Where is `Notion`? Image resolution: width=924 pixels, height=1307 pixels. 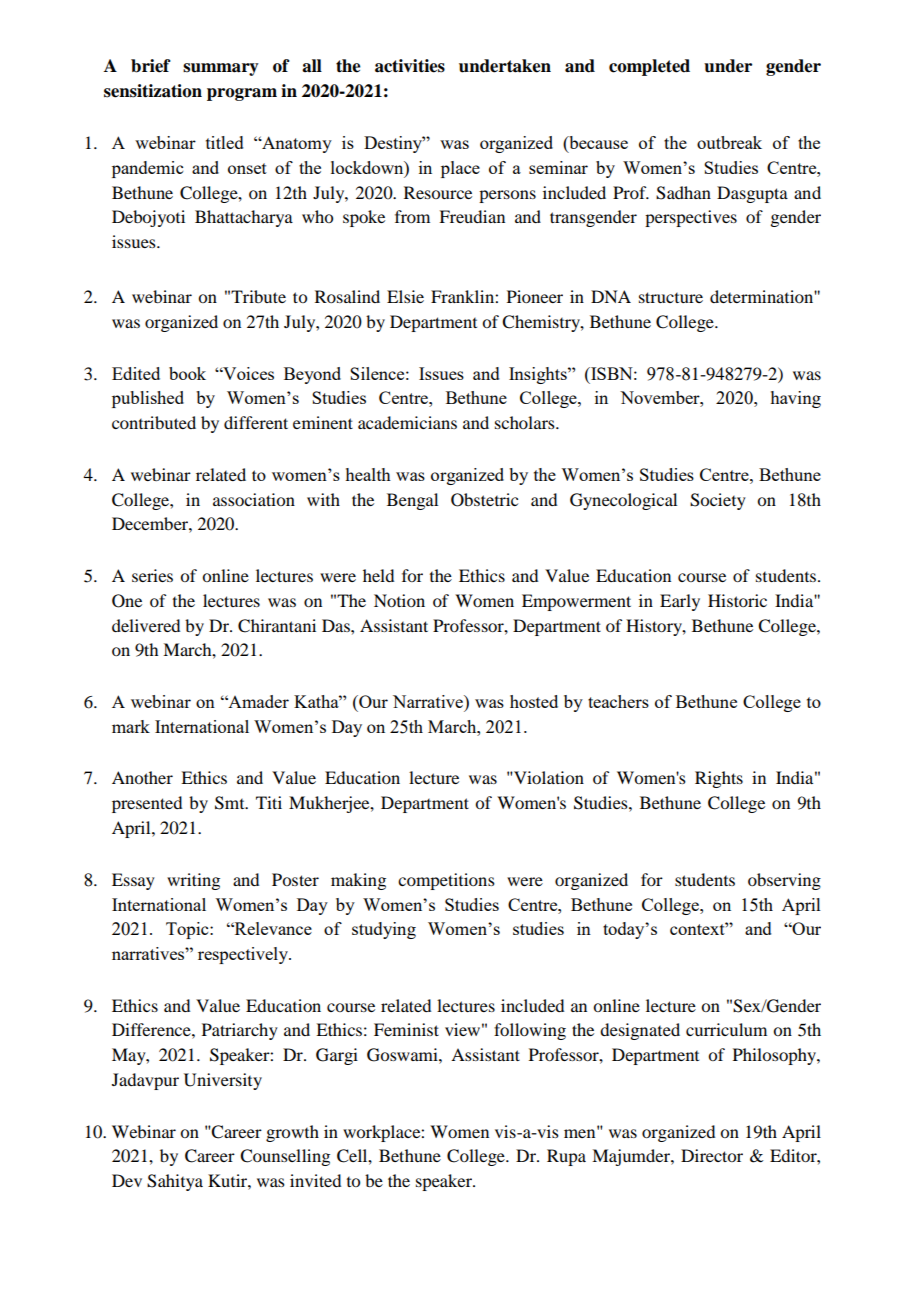 Notion is located at coordinates (399, 600).
